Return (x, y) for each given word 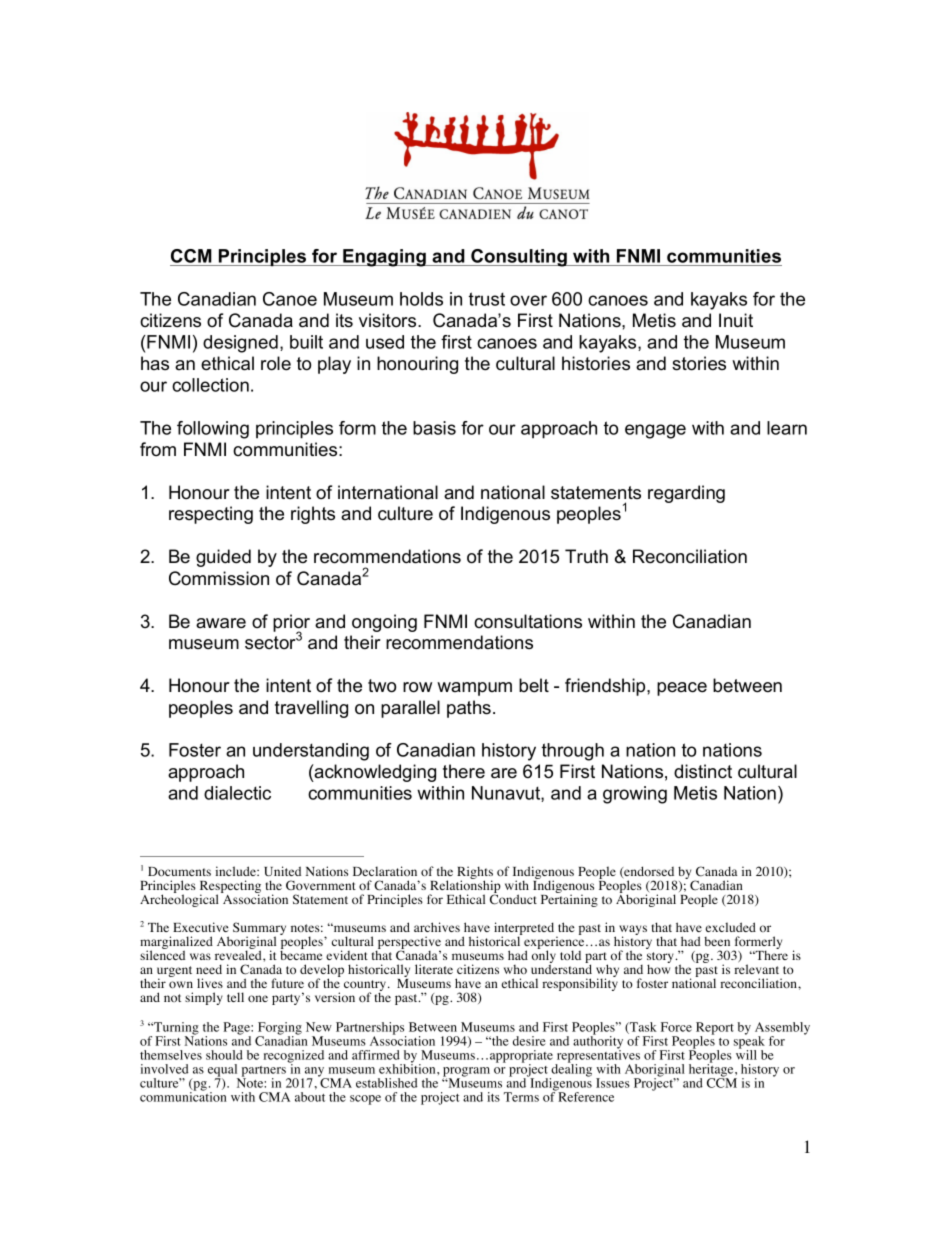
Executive (201, 927)
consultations (528, 621)
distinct (703, 771)
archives (437, 927)
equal (223, 1071)
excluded (731, 927)
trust (487, 299)
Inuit (736, 320)
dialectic (237, 793)
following (213, 430)
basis (434, 428)
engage (655, 431)
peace (682, 689)
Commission (219, 578)
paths (470, 709)
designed (240, 344)
